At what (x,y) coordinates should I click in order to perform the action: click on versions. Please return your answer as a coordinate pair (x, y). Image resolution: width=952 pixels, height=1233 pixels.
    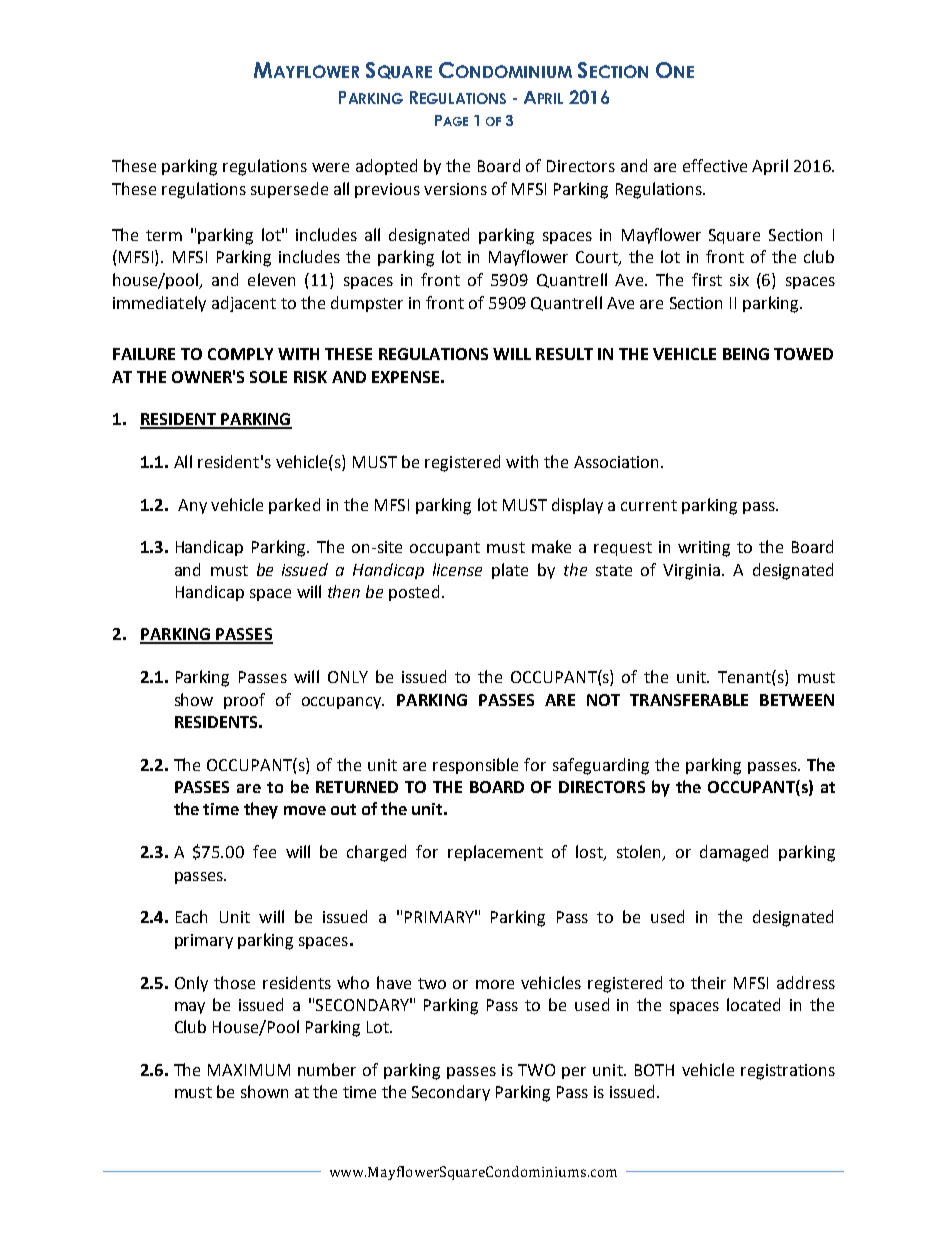
    Looking at the image, I should click on (455, 189).
